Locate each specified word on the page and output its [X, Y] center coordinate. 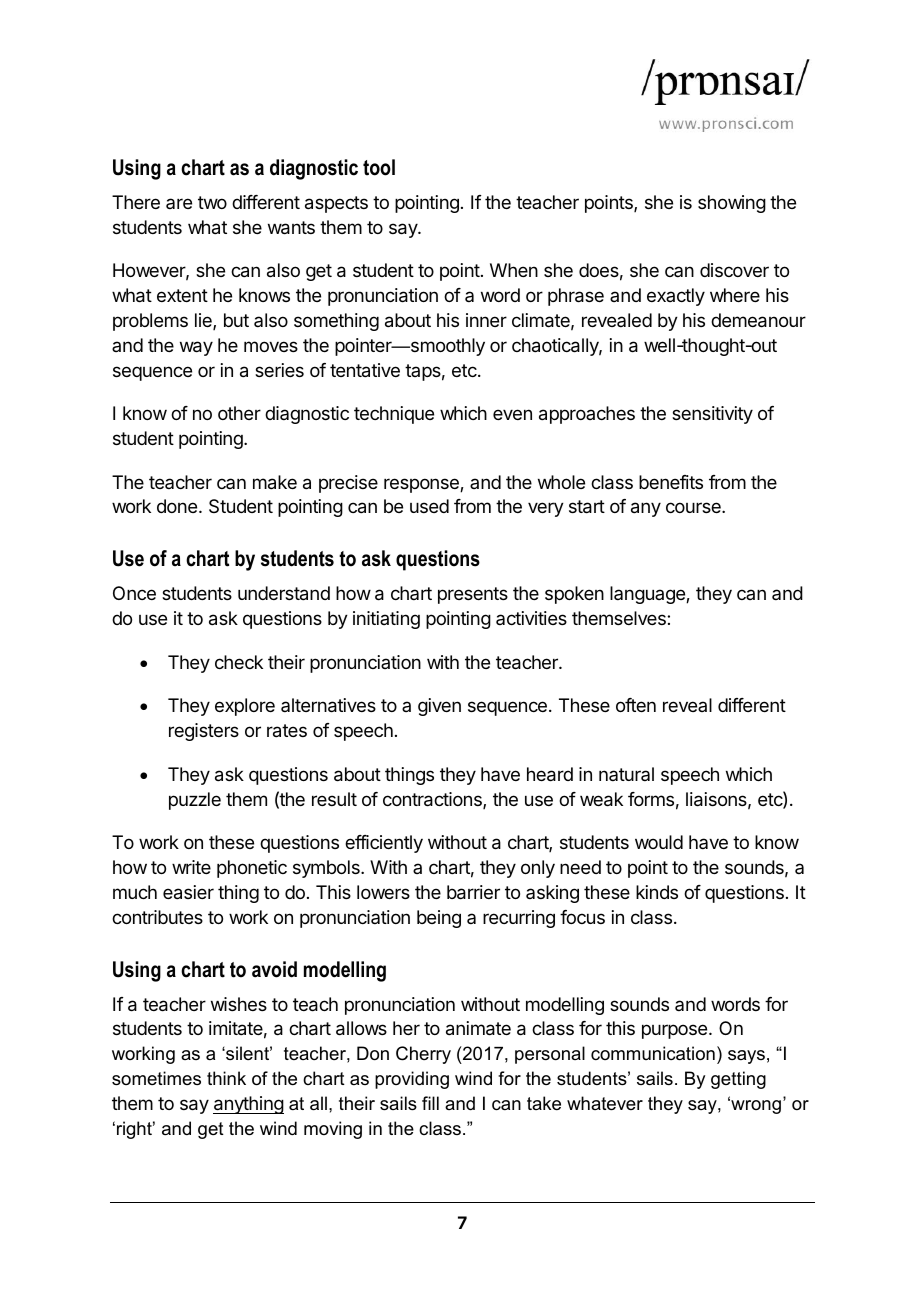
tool [379, 167]
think [226, 1078]
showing [732, 204]
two [212, 202]
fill [430, 1103]
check [239, 662]
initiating [386, 620]
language [648, 595]
